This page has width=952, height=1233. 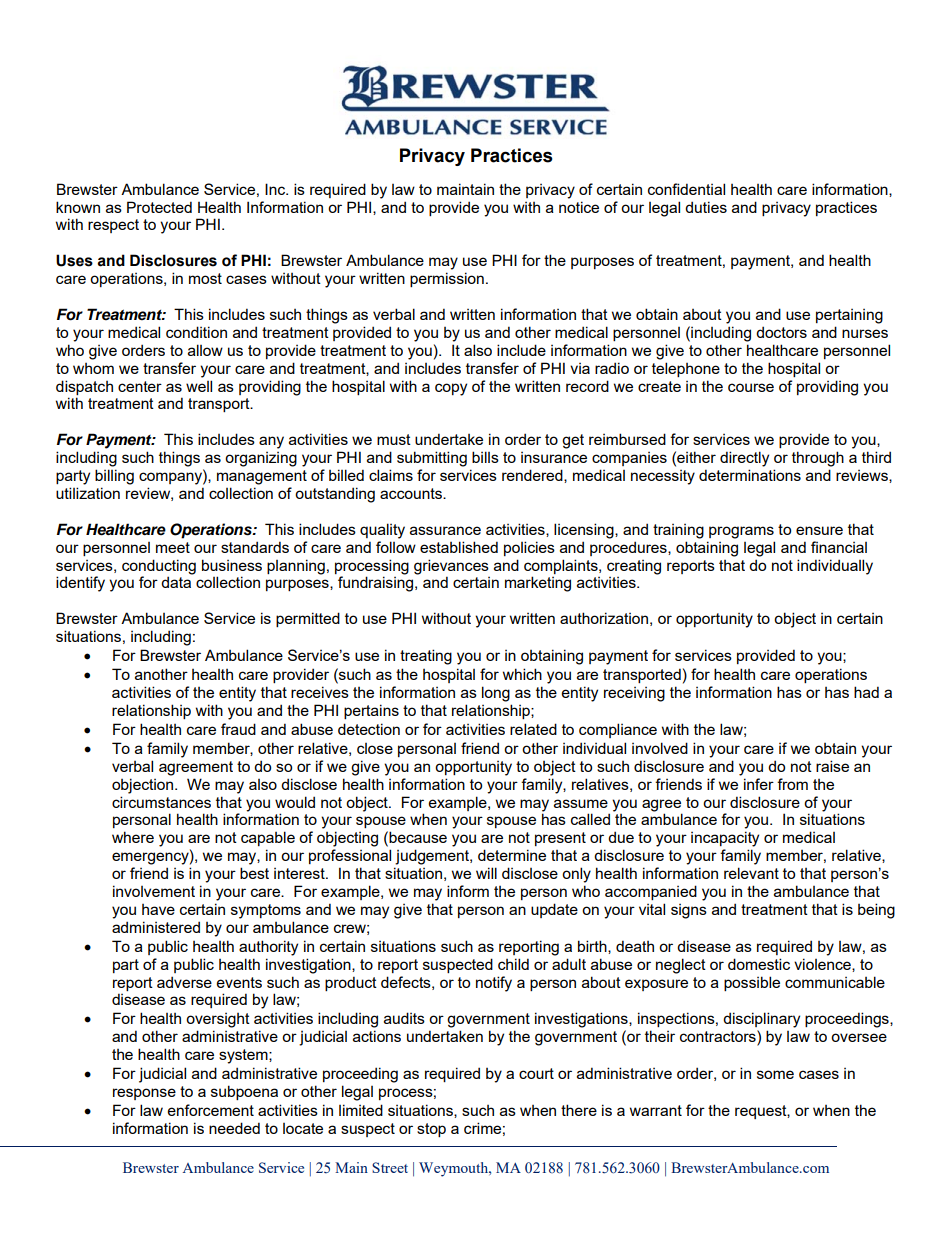 What do you see at coordinates (133, 837) in the page?
I see `where` at bounding box center [133, 837].
